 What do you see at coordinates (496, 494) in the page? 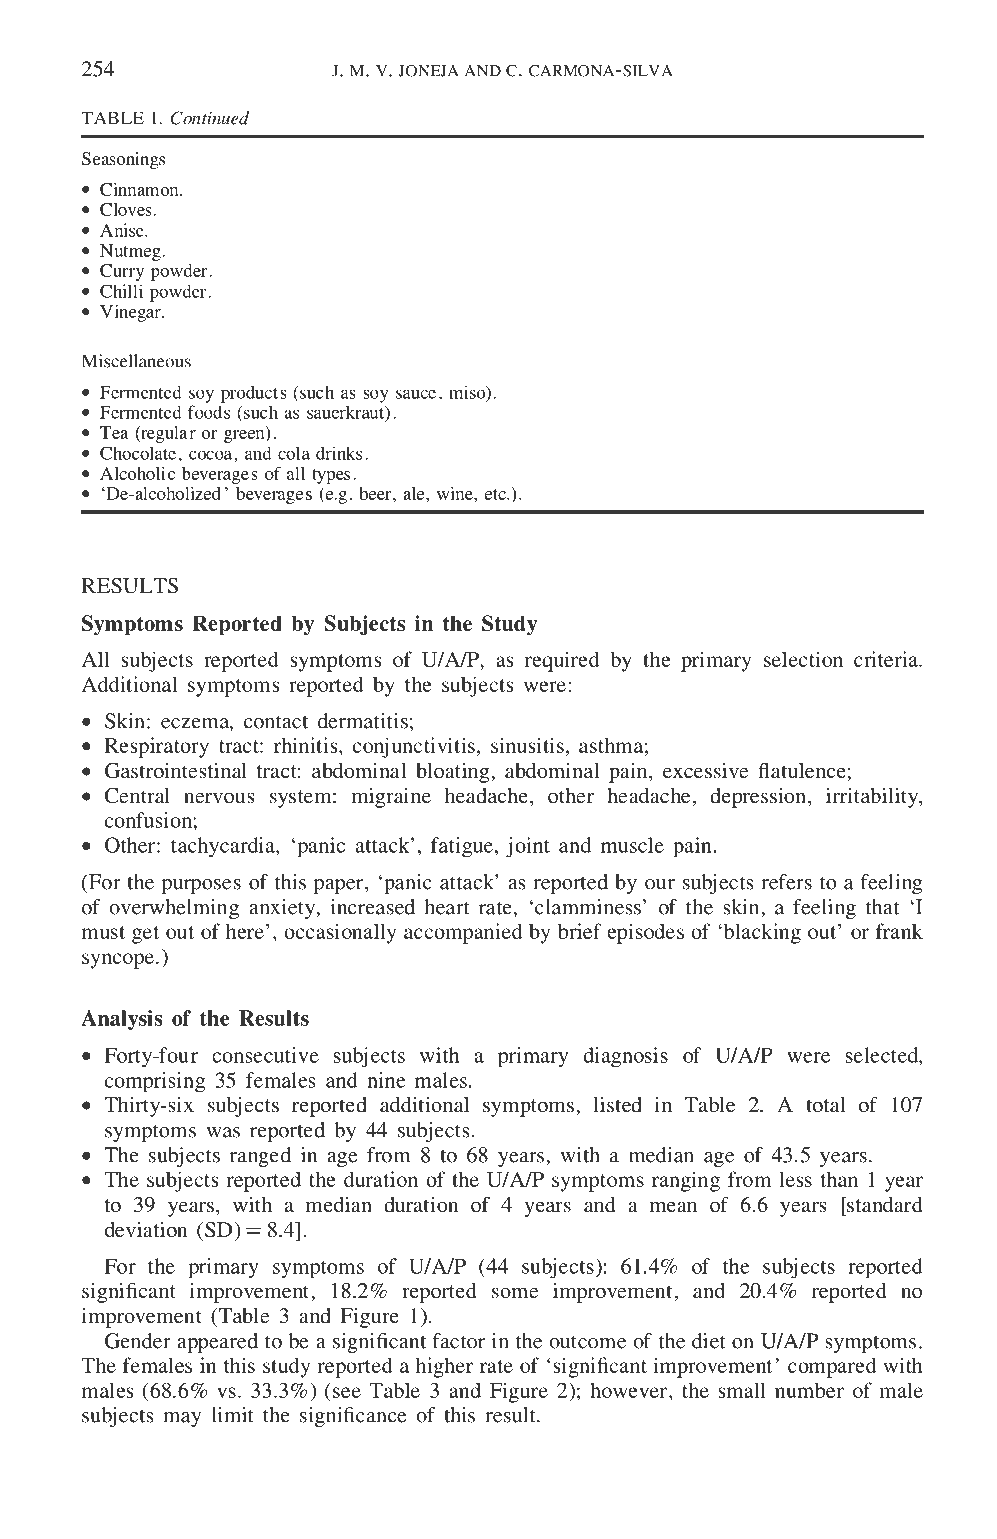
I see `etc` at bounding box center [496, 494].
